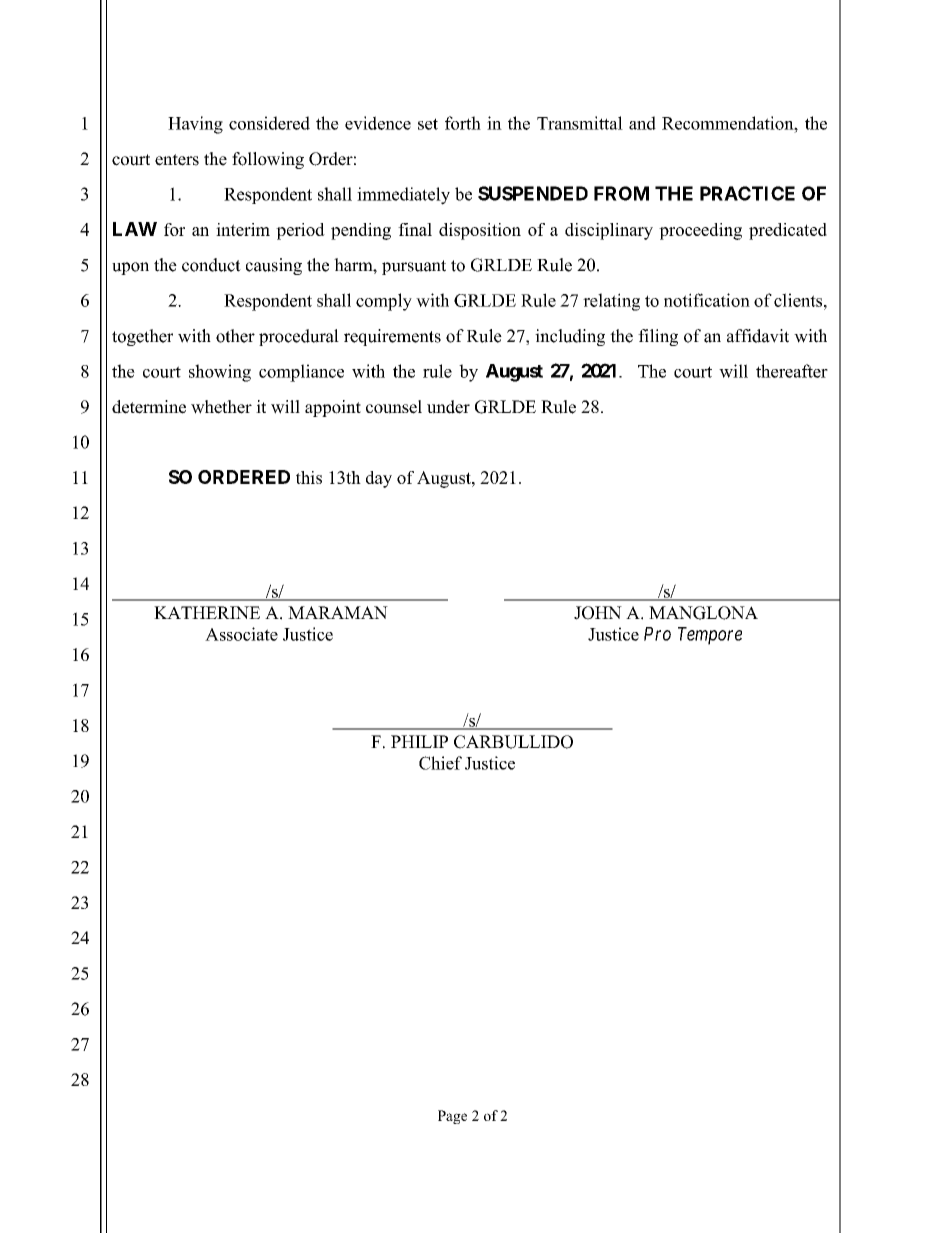  What do you see at coordinates (241, 634) in the image?
I see `Associate` at bounding box center [241, 634].
